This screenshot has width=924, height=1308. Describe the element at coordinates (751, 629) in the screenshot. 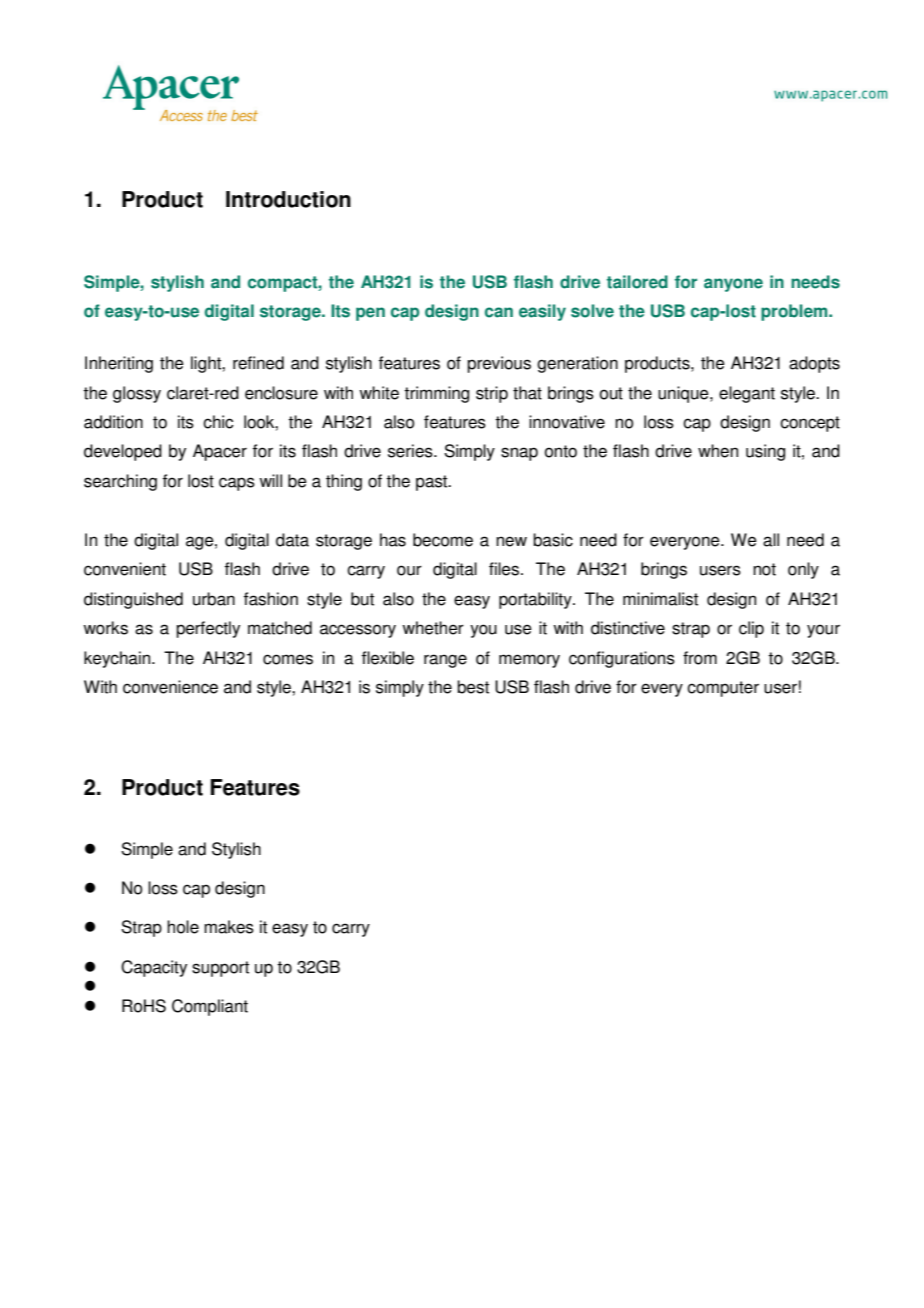

I see `clip` at that location.
